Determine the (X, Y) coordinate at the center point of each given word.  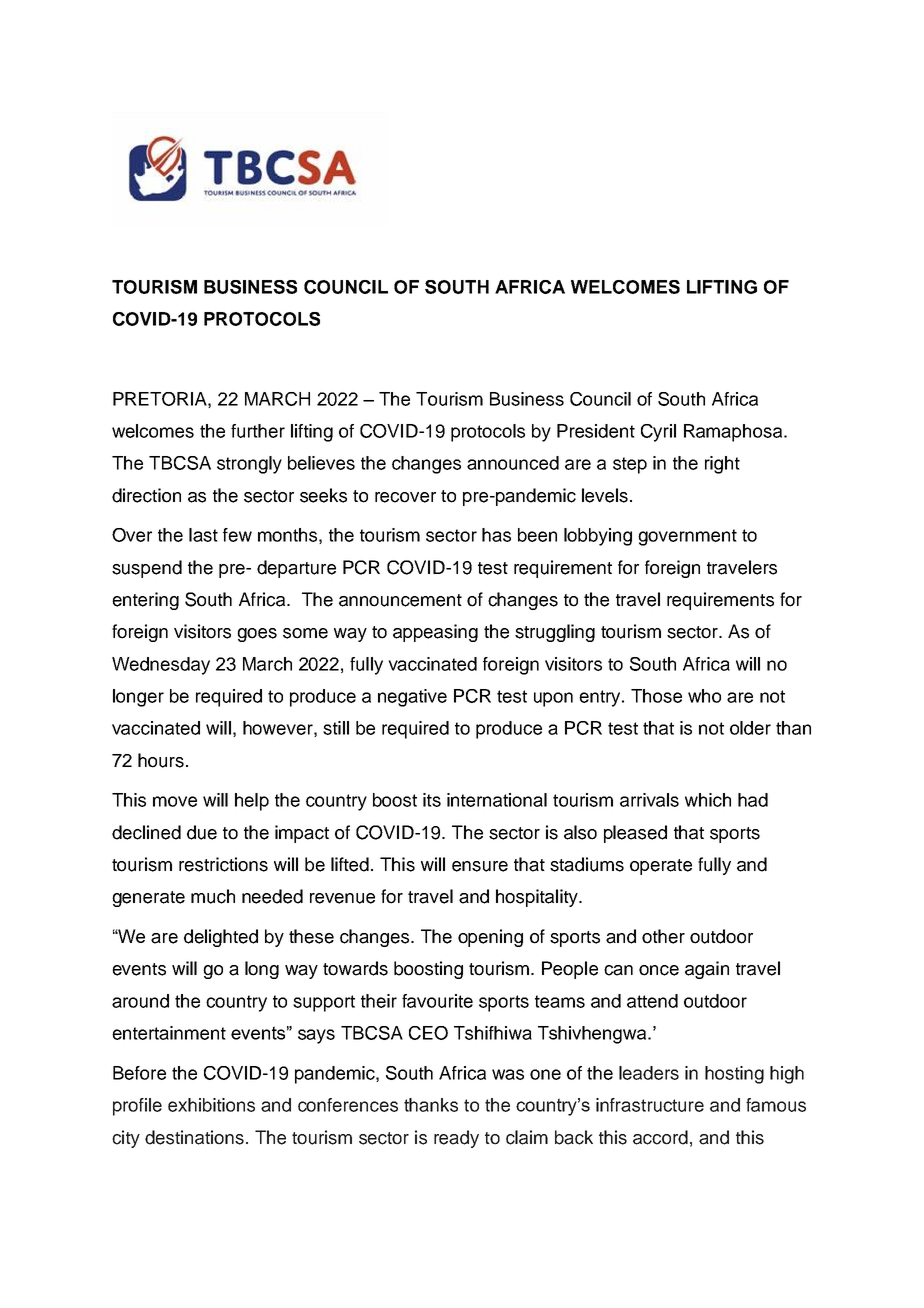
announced (513, 463)
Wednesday (161, 666)
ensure (480, 866)
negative (412, 698)
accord (660, 1137)
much (213, 896)
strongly (249, 465)
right (722, 465)
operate (661, 867)
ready (456, 1139)
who (704, 696)
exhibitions (211, 1105)
